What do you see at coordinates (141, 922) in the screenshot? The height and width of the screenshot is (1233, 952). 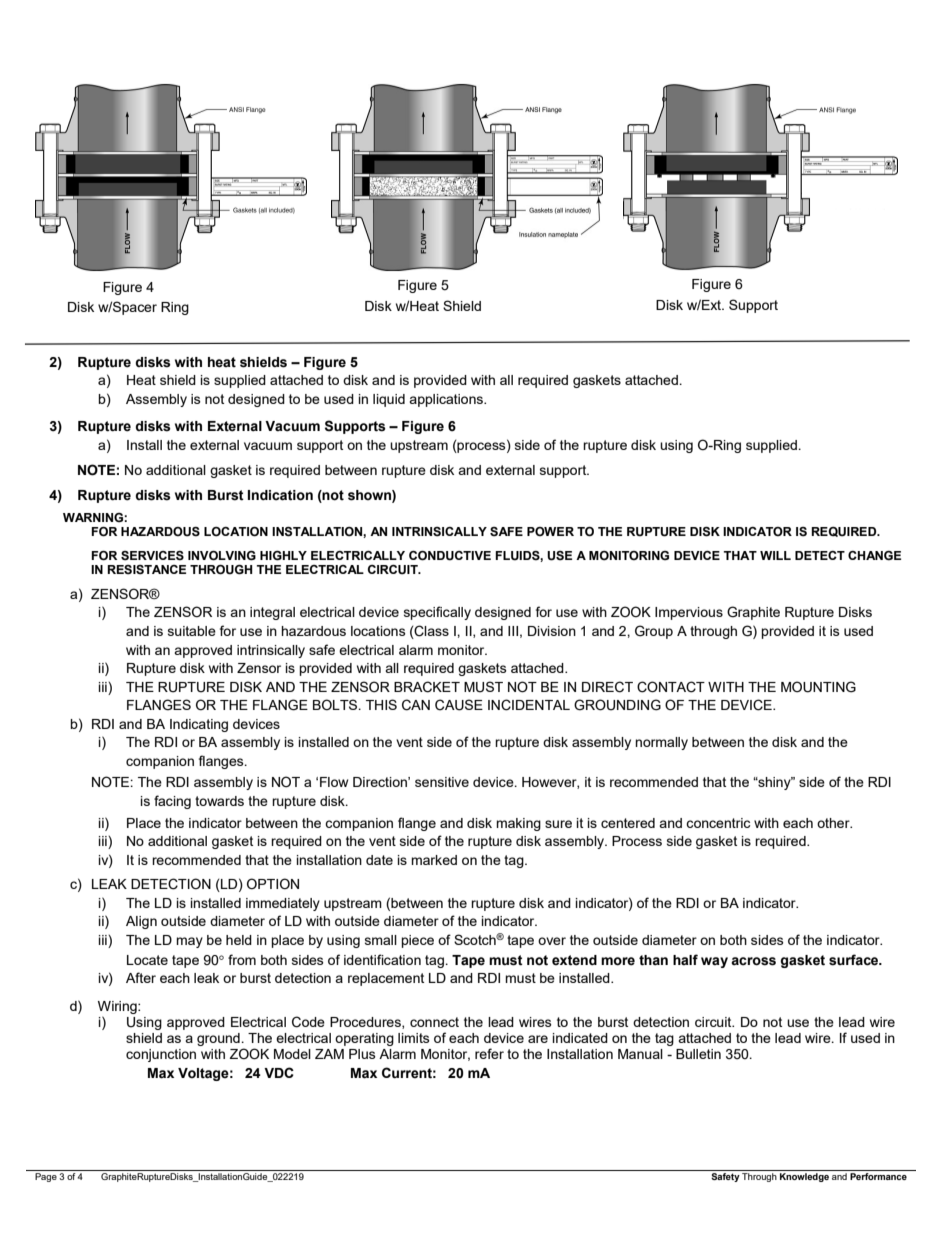 I see `Align` at bounding box center [141, 922].
